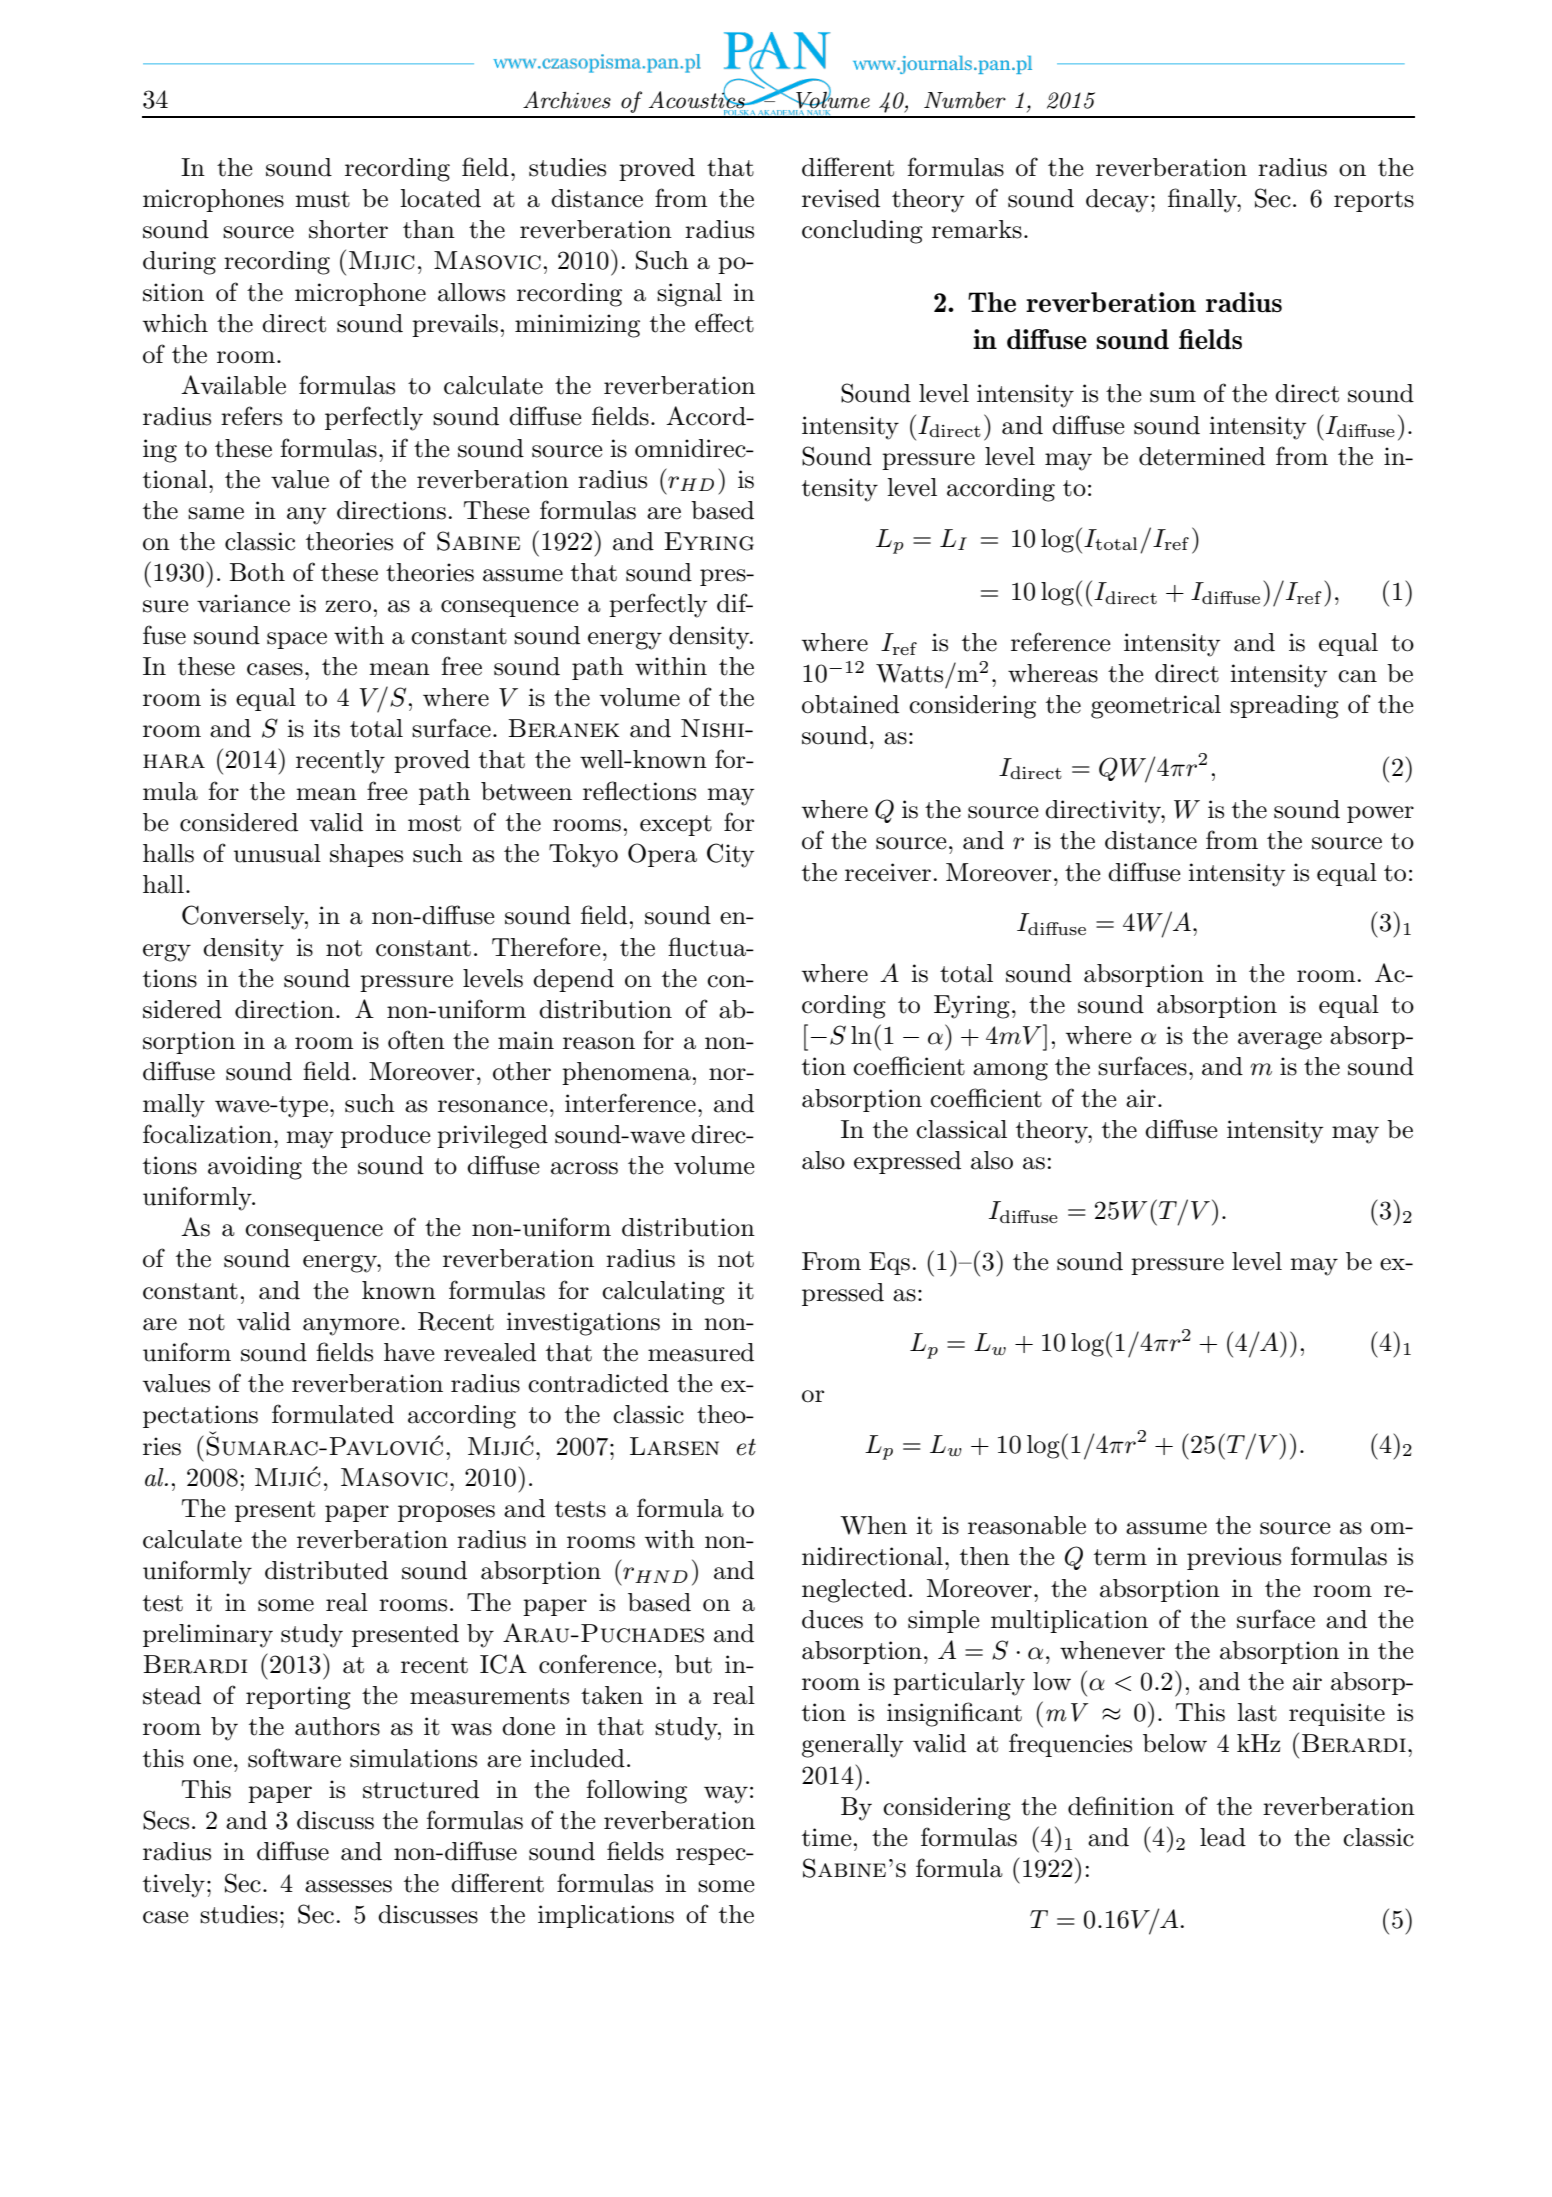 The width and height of the screenshot is (1552, 2197). I want to click on calculating, so click(663, 1293).
